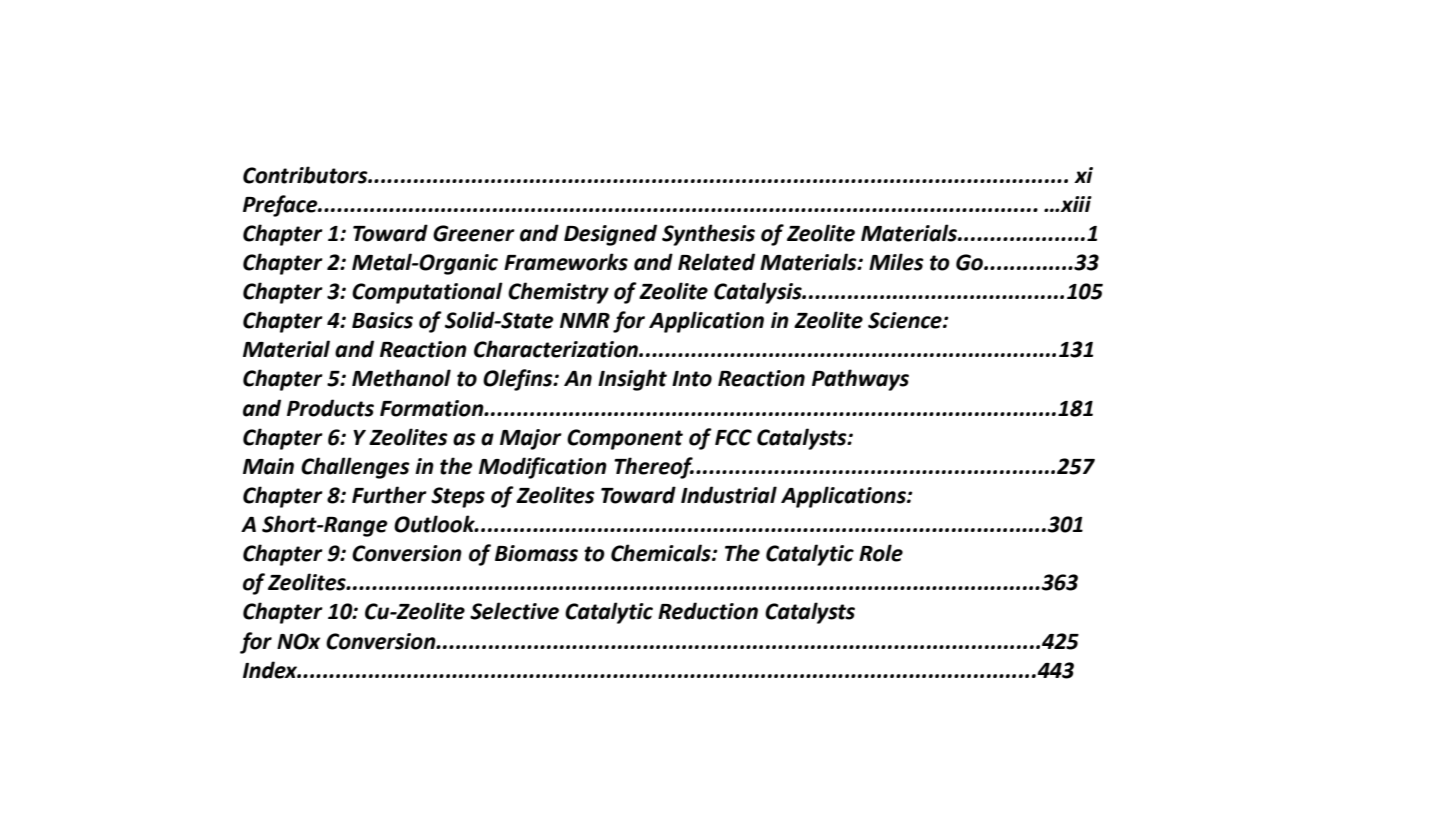 The width and height of the image is (1456, 819). Describe the element at coordinates (906, 320) in the image. I see `Science` at that location.
